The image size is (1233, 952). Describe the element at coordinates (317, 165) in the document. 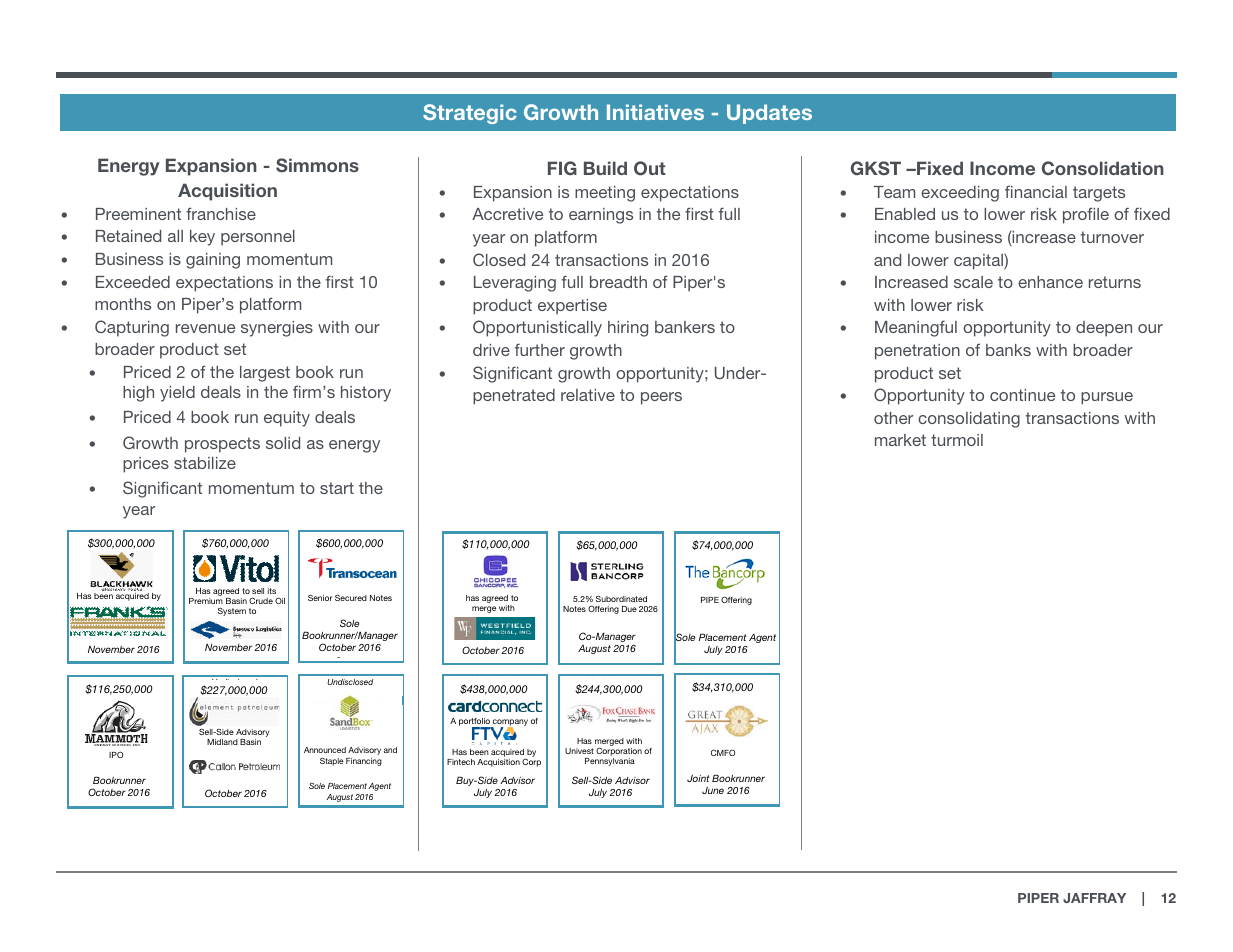

I see `Simmons` at that location.
